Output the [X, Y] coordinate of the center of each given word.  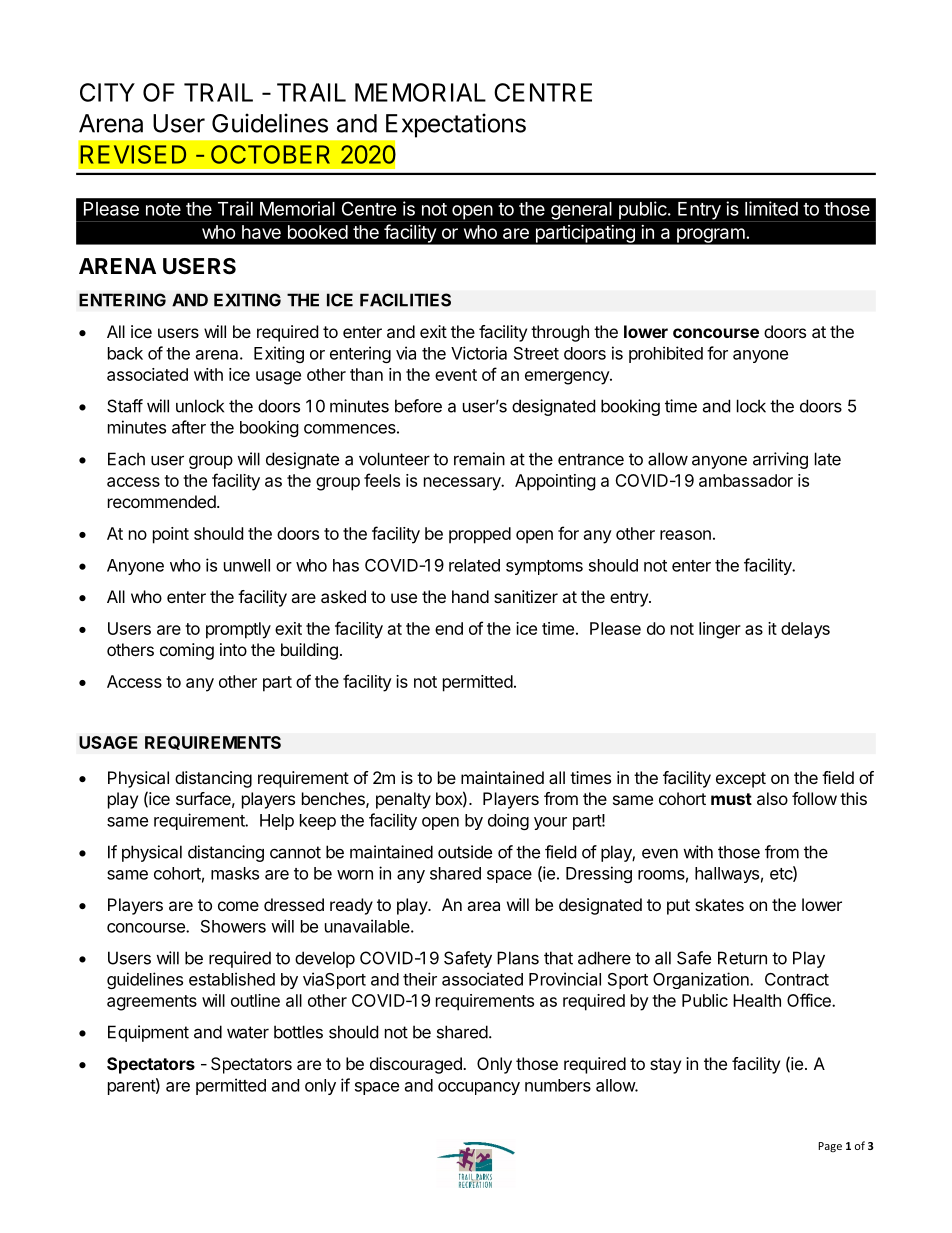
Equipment [148, 1033]
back [125, 353]
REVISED [133, 154]
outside [465, 852]
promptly [238, 630]
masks [235, 873]
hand [470, 596]
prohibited [666, 354]
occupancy [479, 1088]
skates [719, 904]
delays [805, 630]
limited [771, 208]
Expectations [456, 125]
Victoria [479, 353]
